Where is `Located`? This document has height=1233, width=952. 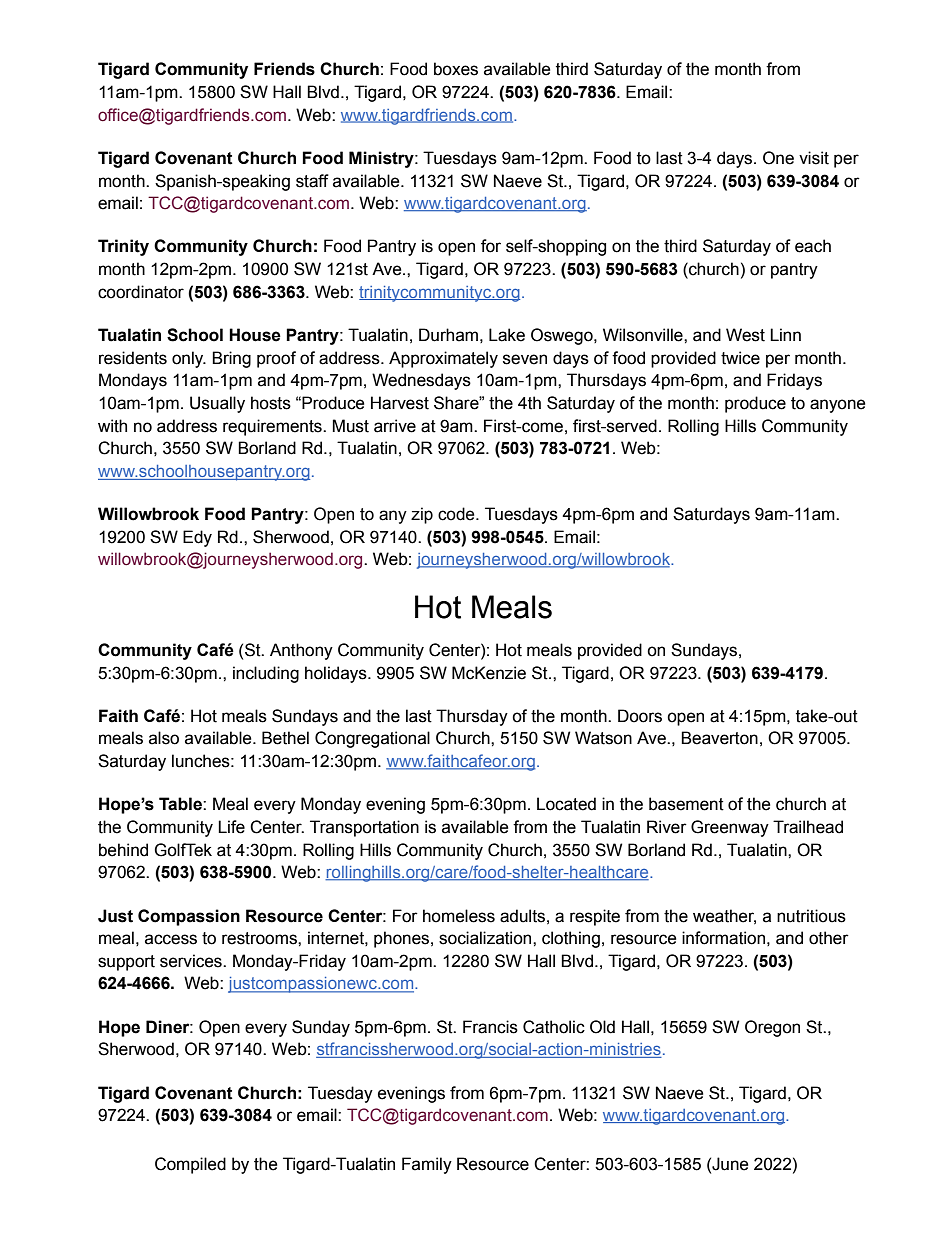 Located is located at coordinates (566, 804).
